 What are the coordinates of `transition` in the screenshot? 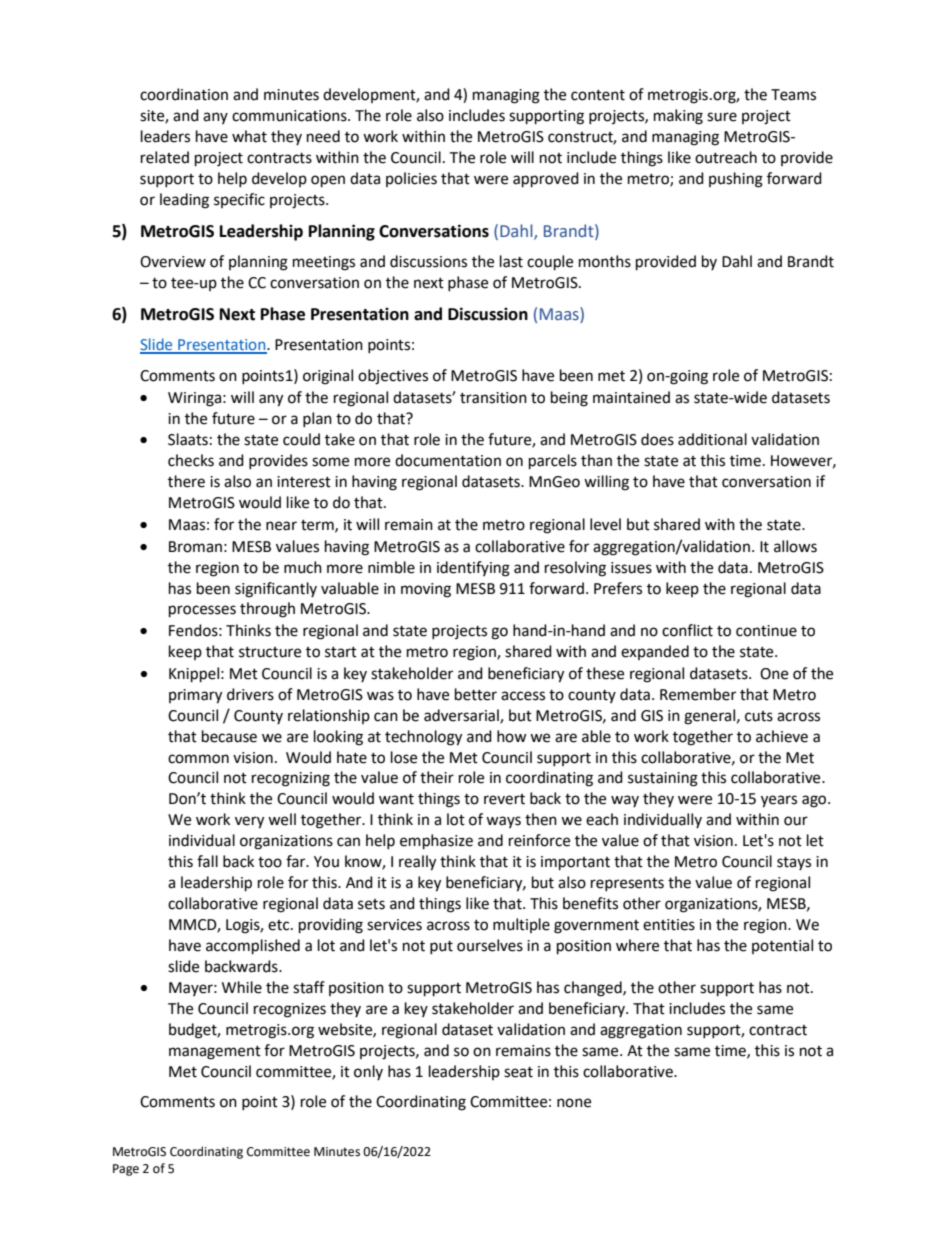 It's located at (493, 398).
